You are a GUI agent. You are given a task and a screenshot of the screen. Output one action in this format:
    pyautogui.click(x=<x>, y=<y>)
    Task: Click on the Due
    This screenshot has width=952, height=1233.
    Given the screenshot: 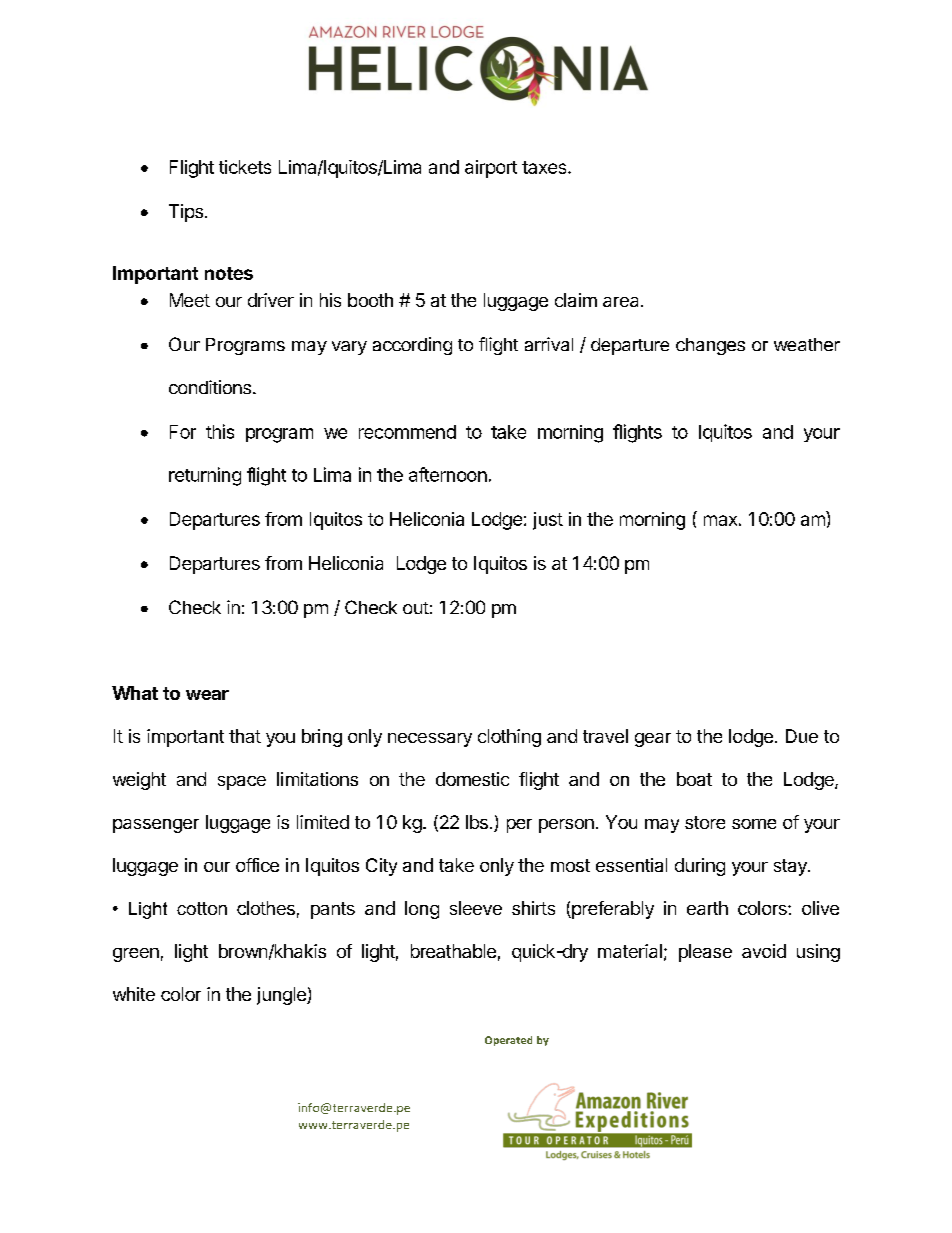 What is the action you would take?
    pyautogui.click(x=802, y=736)
